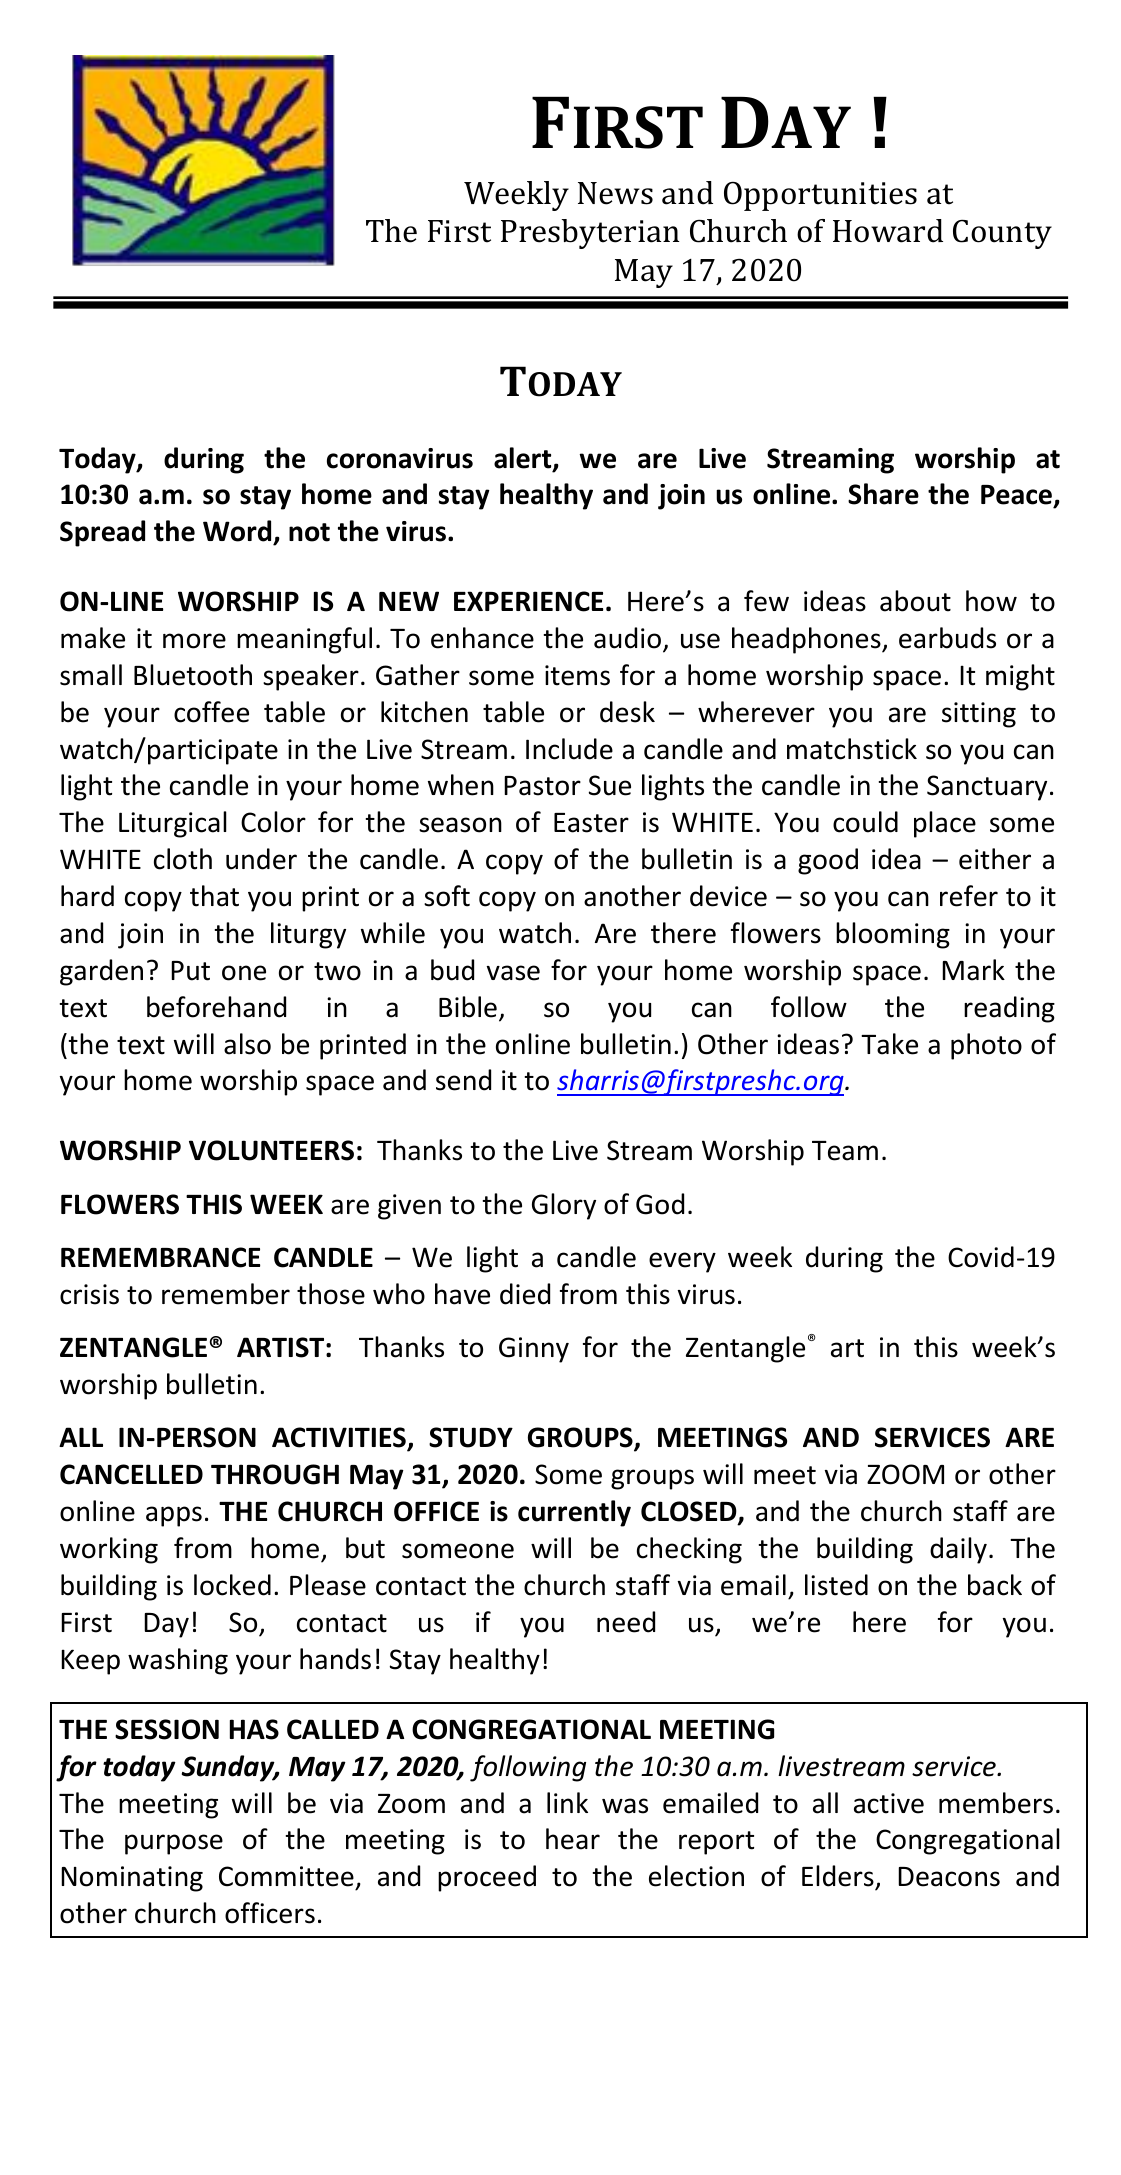 This image has height=2175, width=1121. Describe the element at coordinates (513, 973) in the image. I see `vase` at that location.
